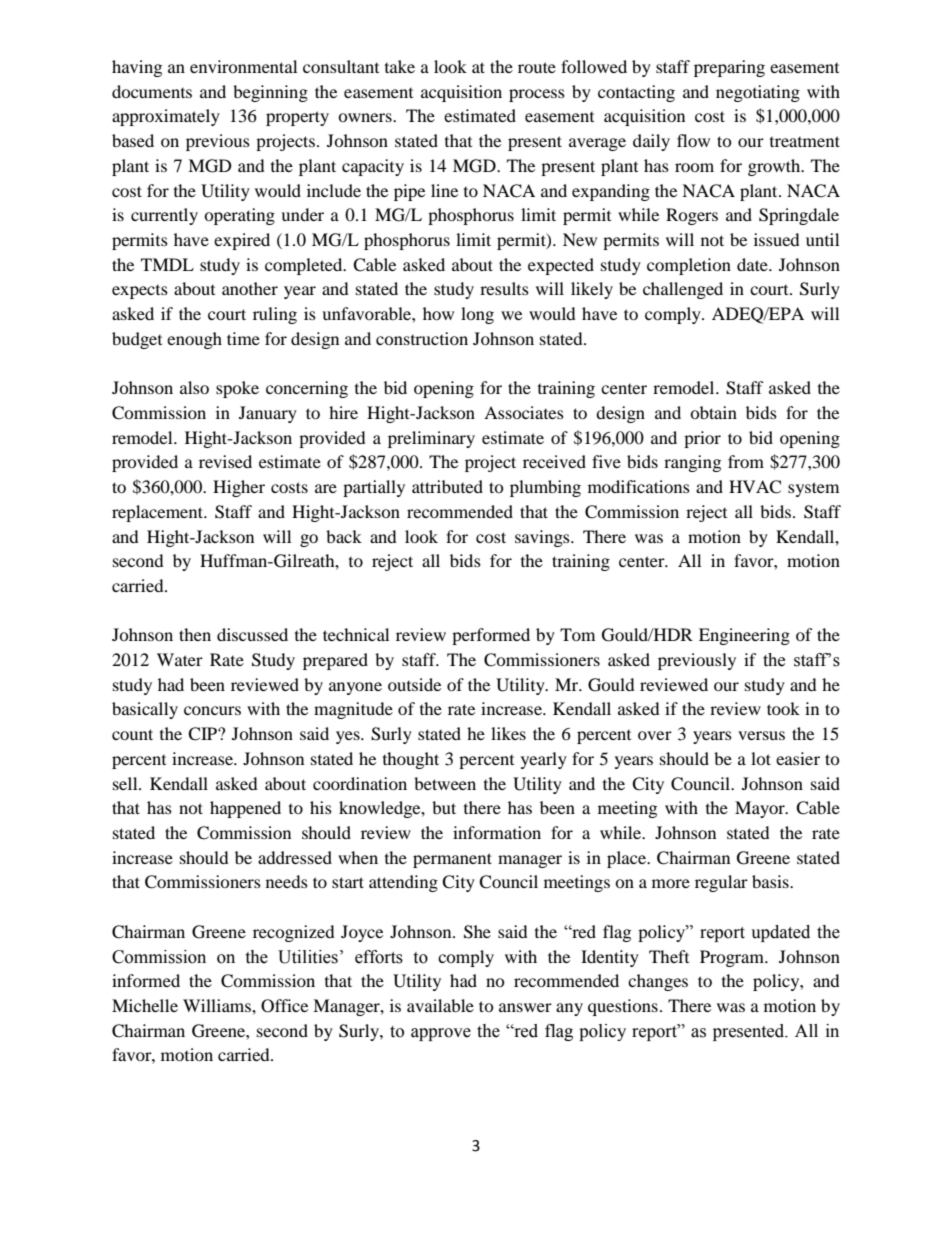 The width and height of the image is (952, 1233). Describe the element at coordinates (145, 1005) in the image. I see `Michelle` at that location.
